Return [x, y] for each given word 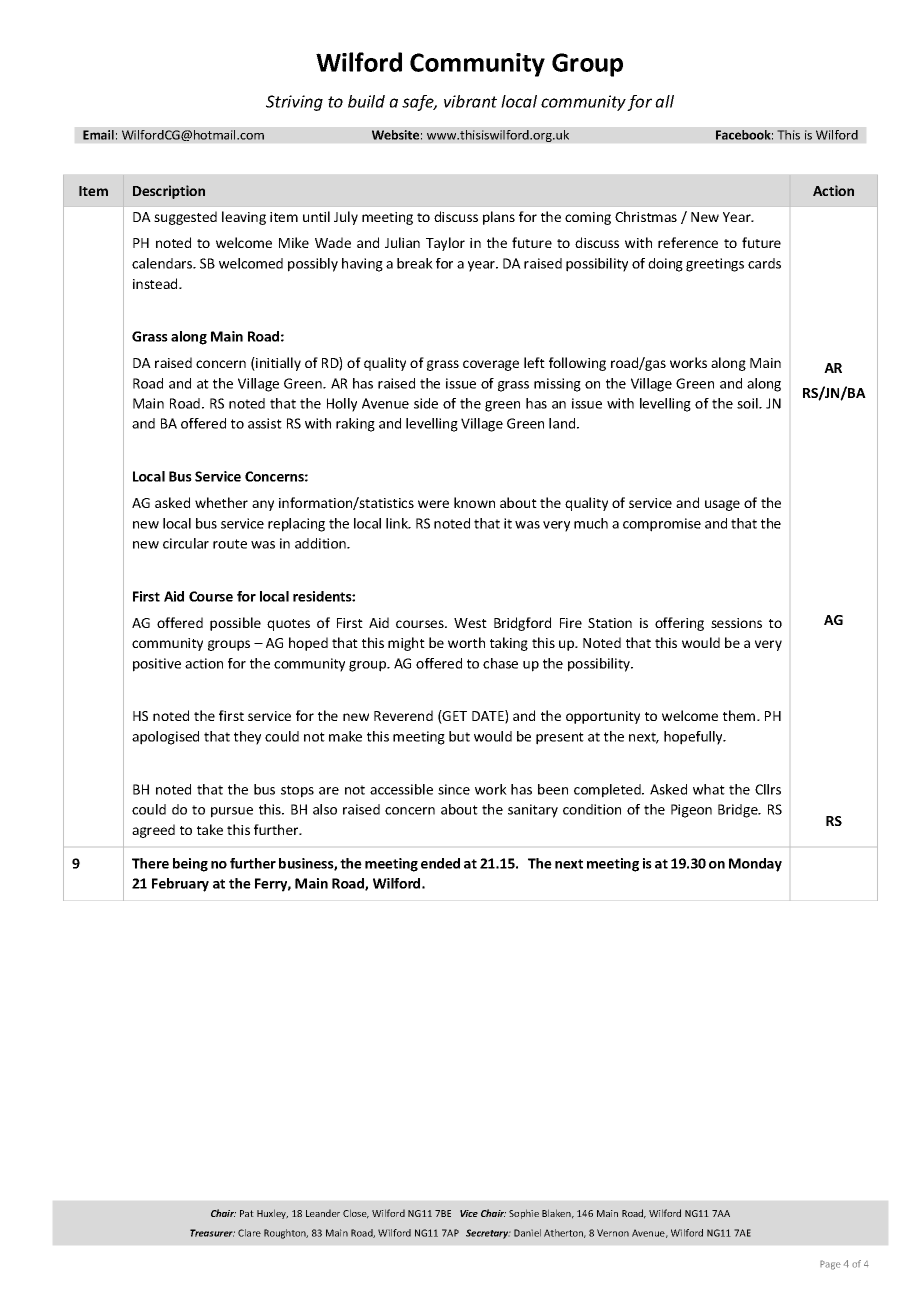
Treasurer [212, 1233]
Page [830, 1265]
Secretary [488, 1234]
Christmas [646, 216]
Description [169, 192]
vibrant [470, 101]
